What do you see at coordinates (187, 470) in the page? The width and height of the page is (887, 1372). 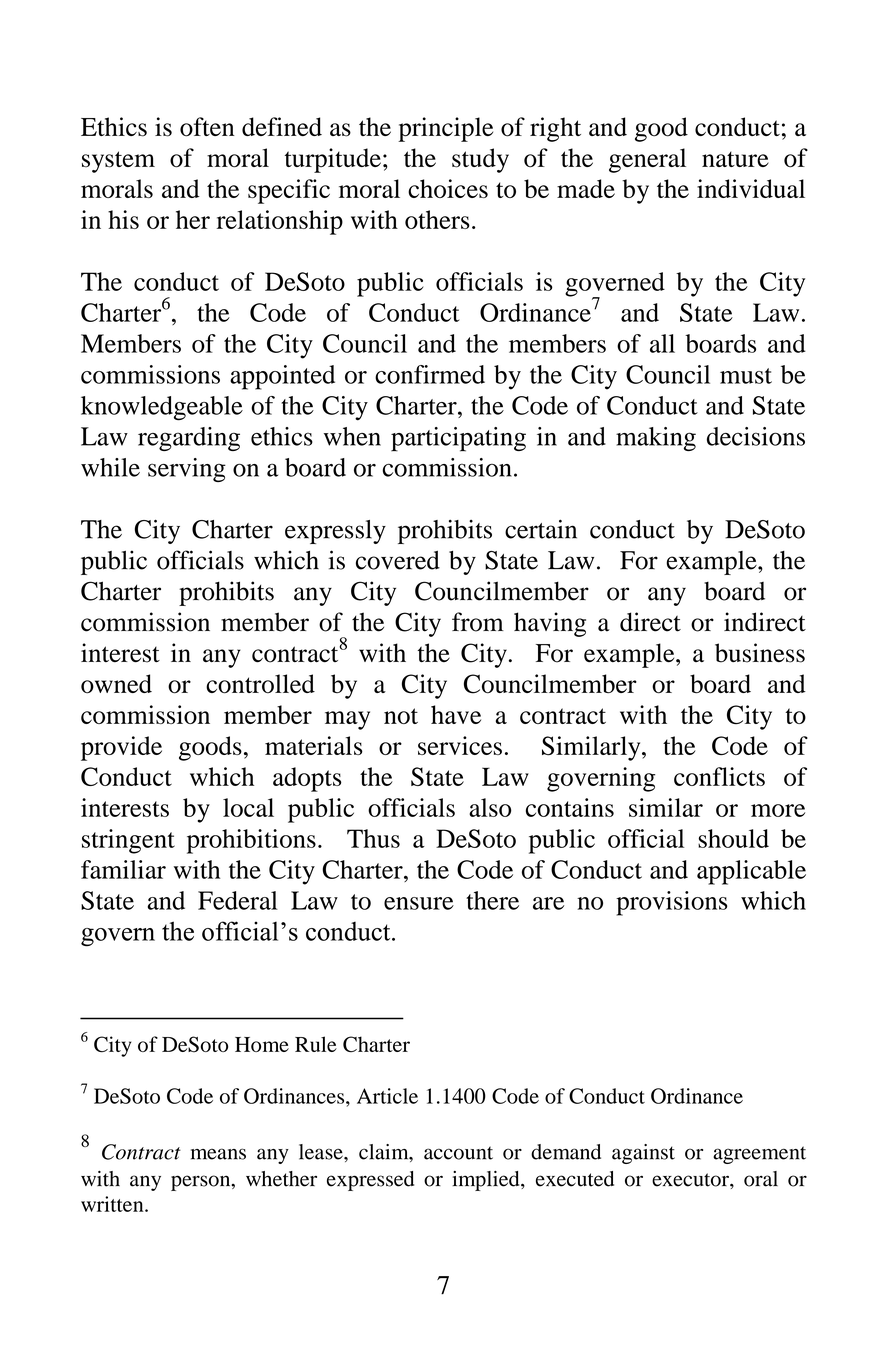 I see `serving` at bounding box center [187, 470].
